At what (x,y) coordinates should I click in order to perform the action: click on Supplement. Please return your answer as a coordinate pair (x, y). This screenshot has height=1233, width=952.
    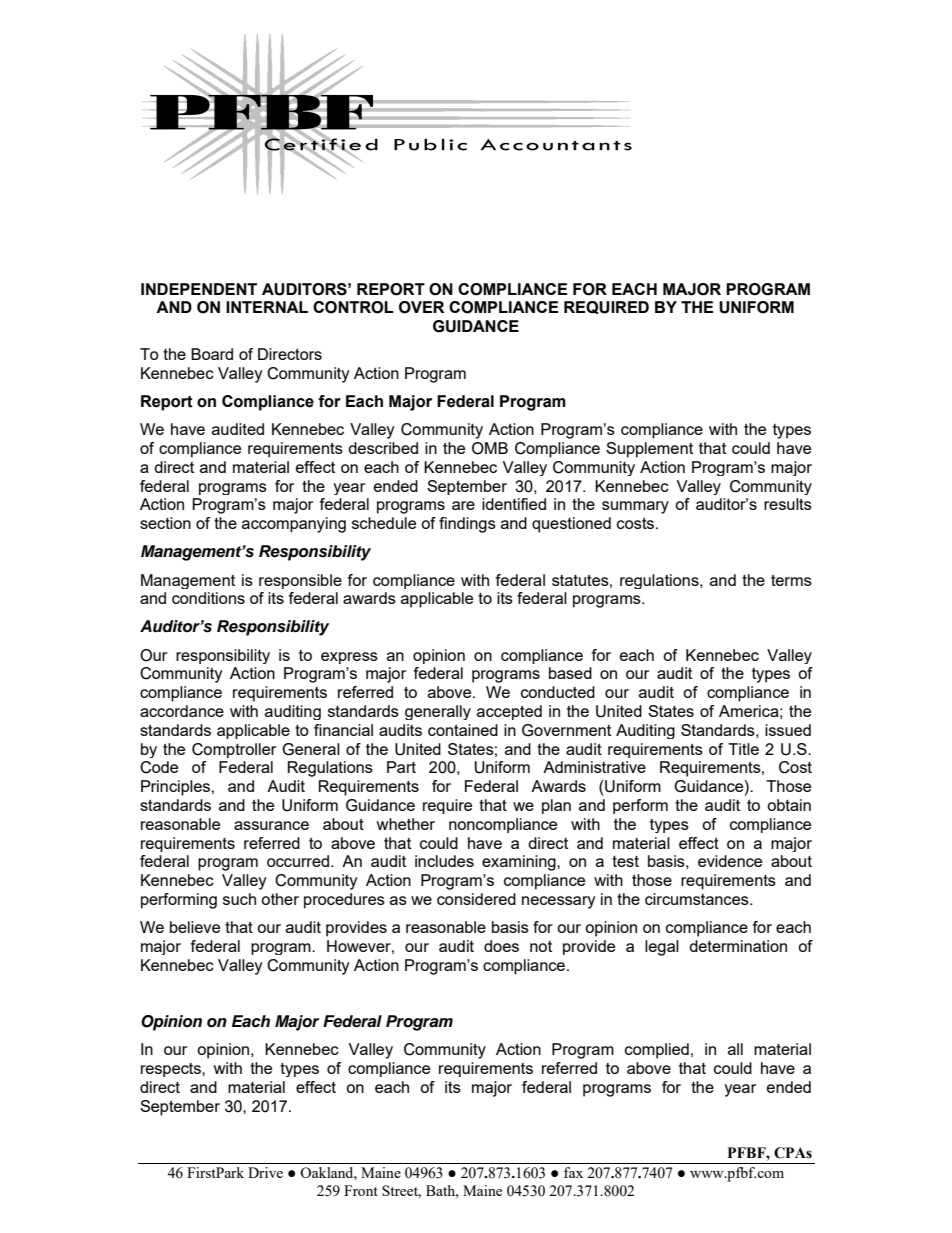
    Looking at the image, I should click on (649, 450).
